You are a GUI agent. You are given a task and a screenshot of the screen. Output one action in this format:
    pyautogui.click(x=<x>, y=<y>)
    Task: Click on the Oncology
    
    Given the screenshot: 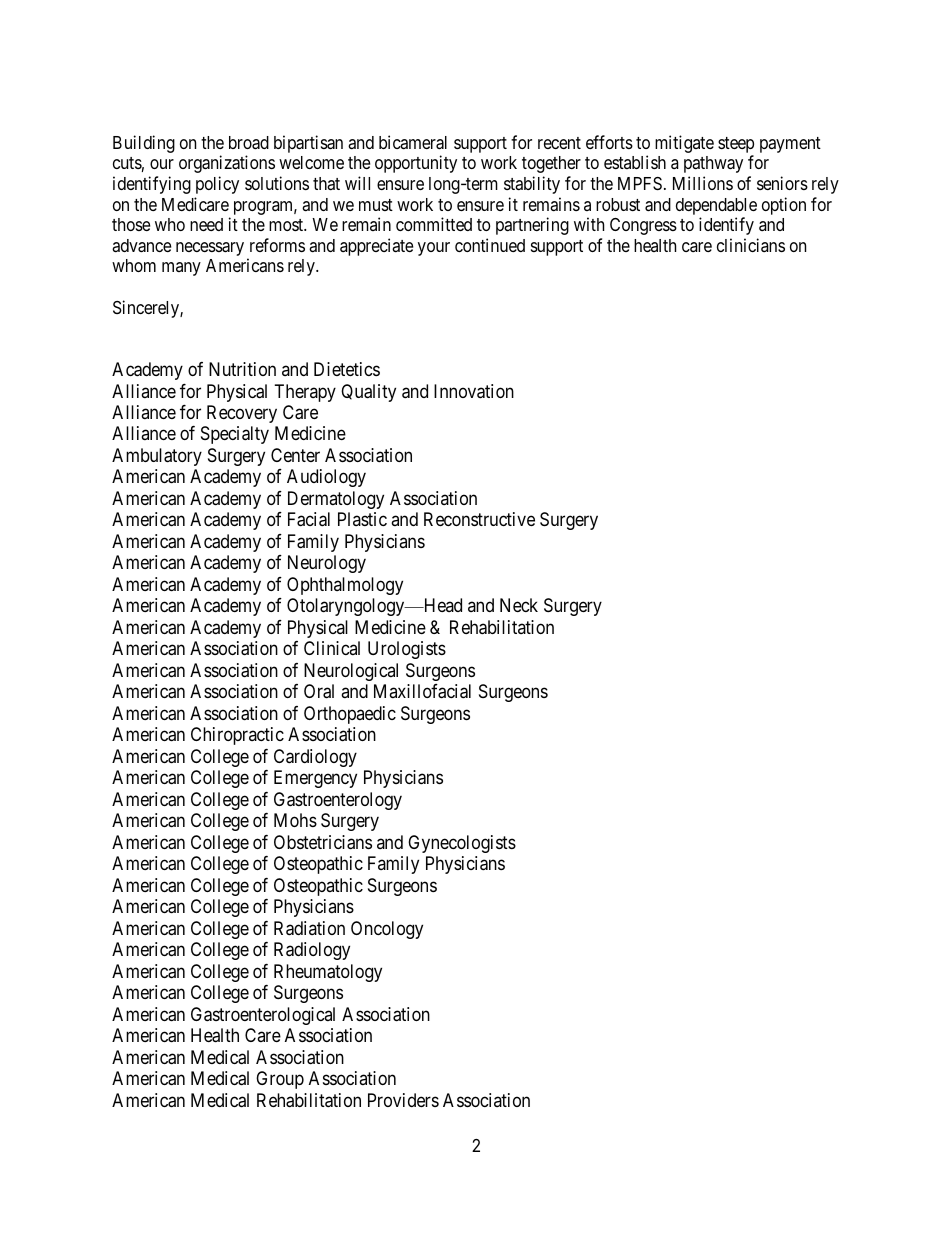 What is the action you would take?
    pyautogui.click(x=387, y=930)
